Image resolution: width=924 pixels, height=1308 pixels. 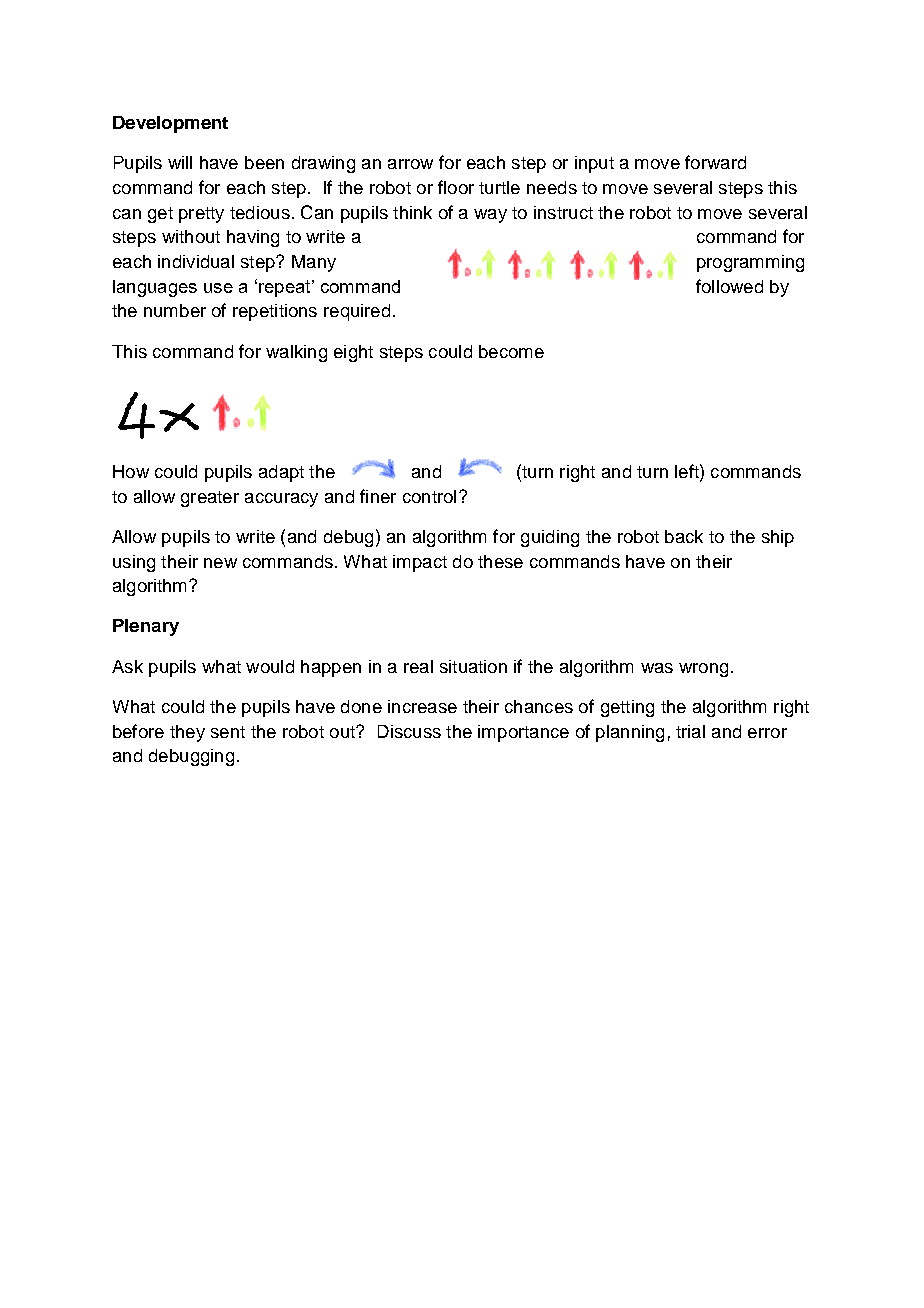 I want to click on control, so click(x=429, y=496).
